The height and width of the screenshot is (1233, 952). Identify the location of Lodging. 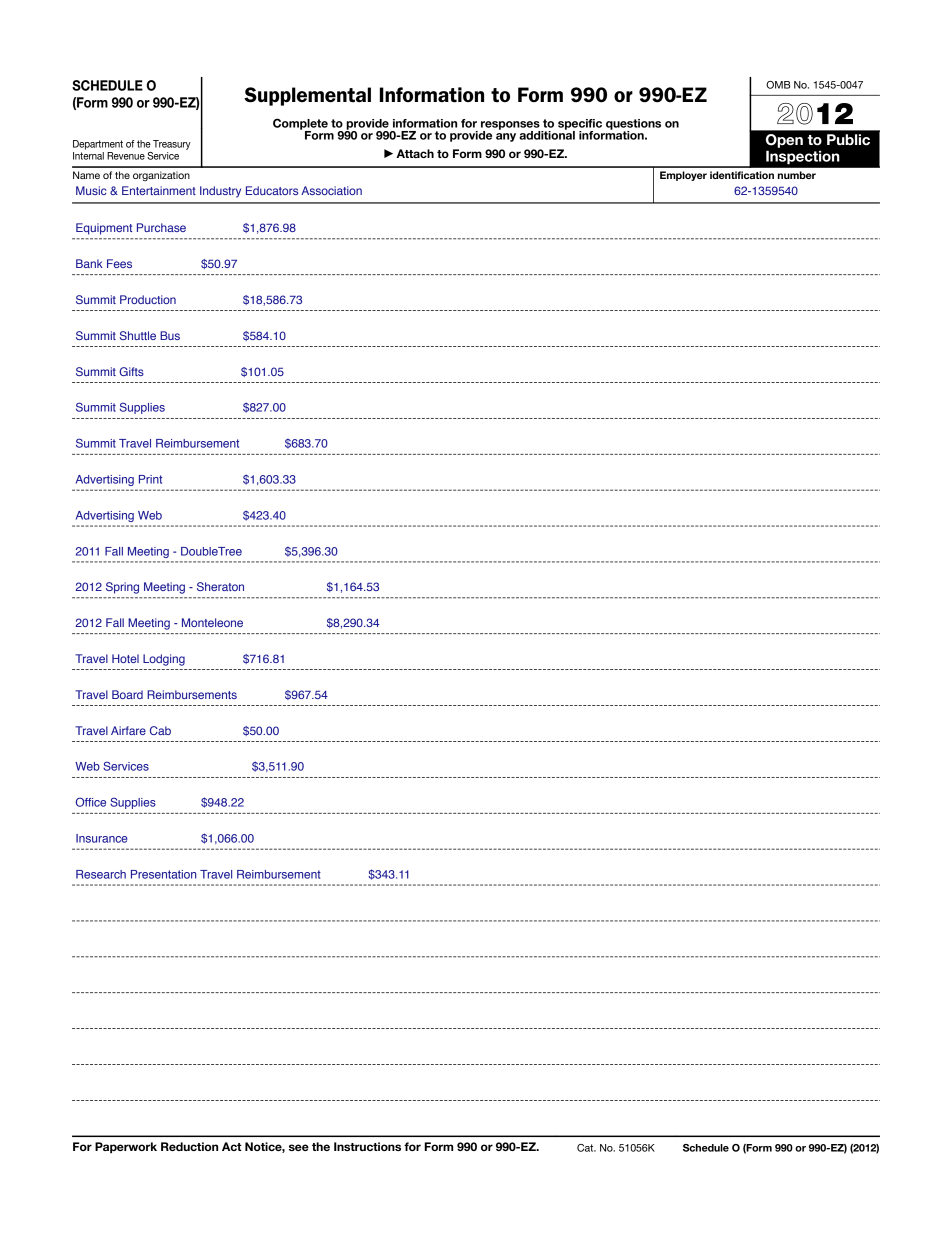
(164, 660).
